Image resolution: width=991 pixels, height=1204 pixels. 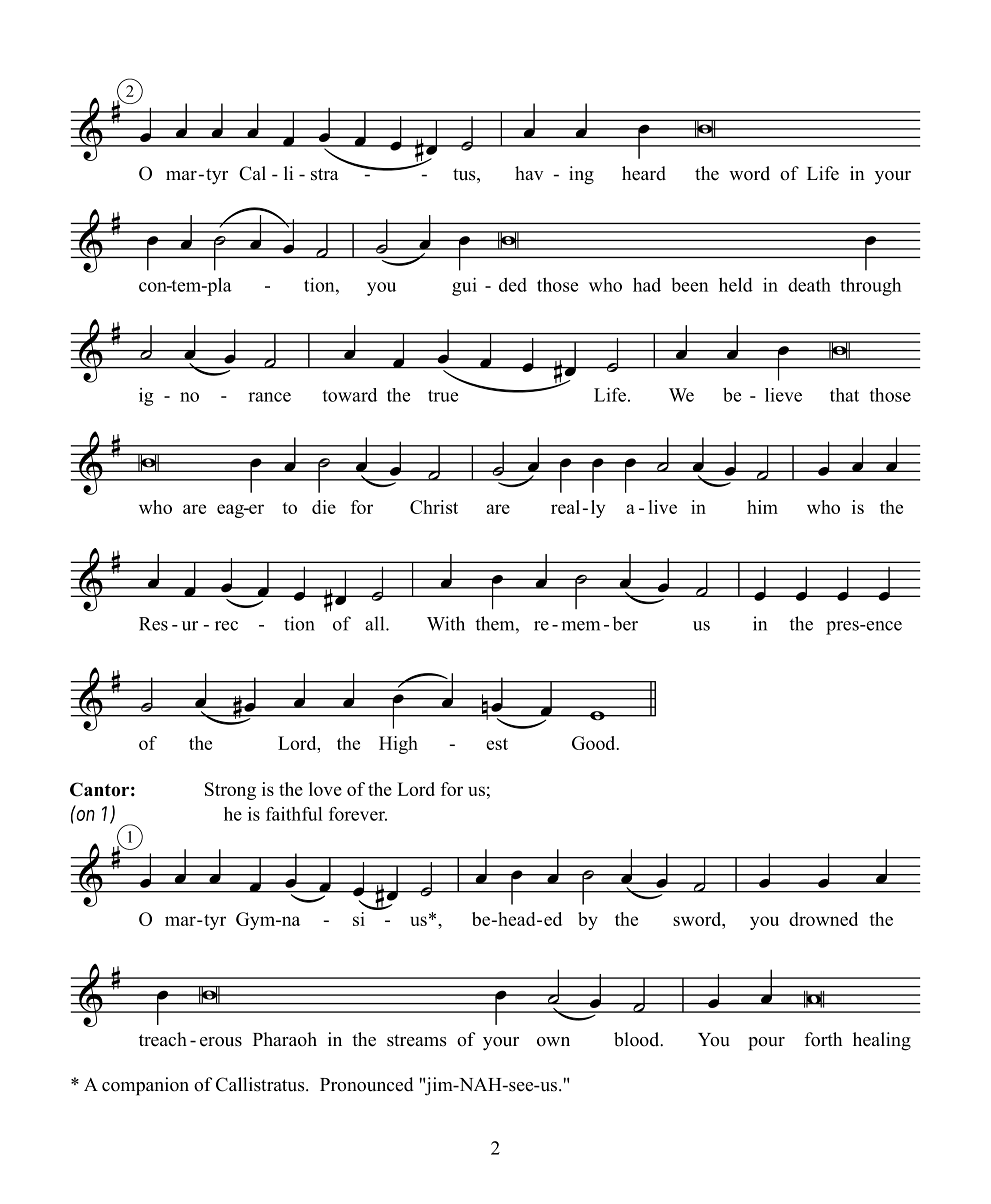 I want to click on pla, so click(x=218, y=286).
